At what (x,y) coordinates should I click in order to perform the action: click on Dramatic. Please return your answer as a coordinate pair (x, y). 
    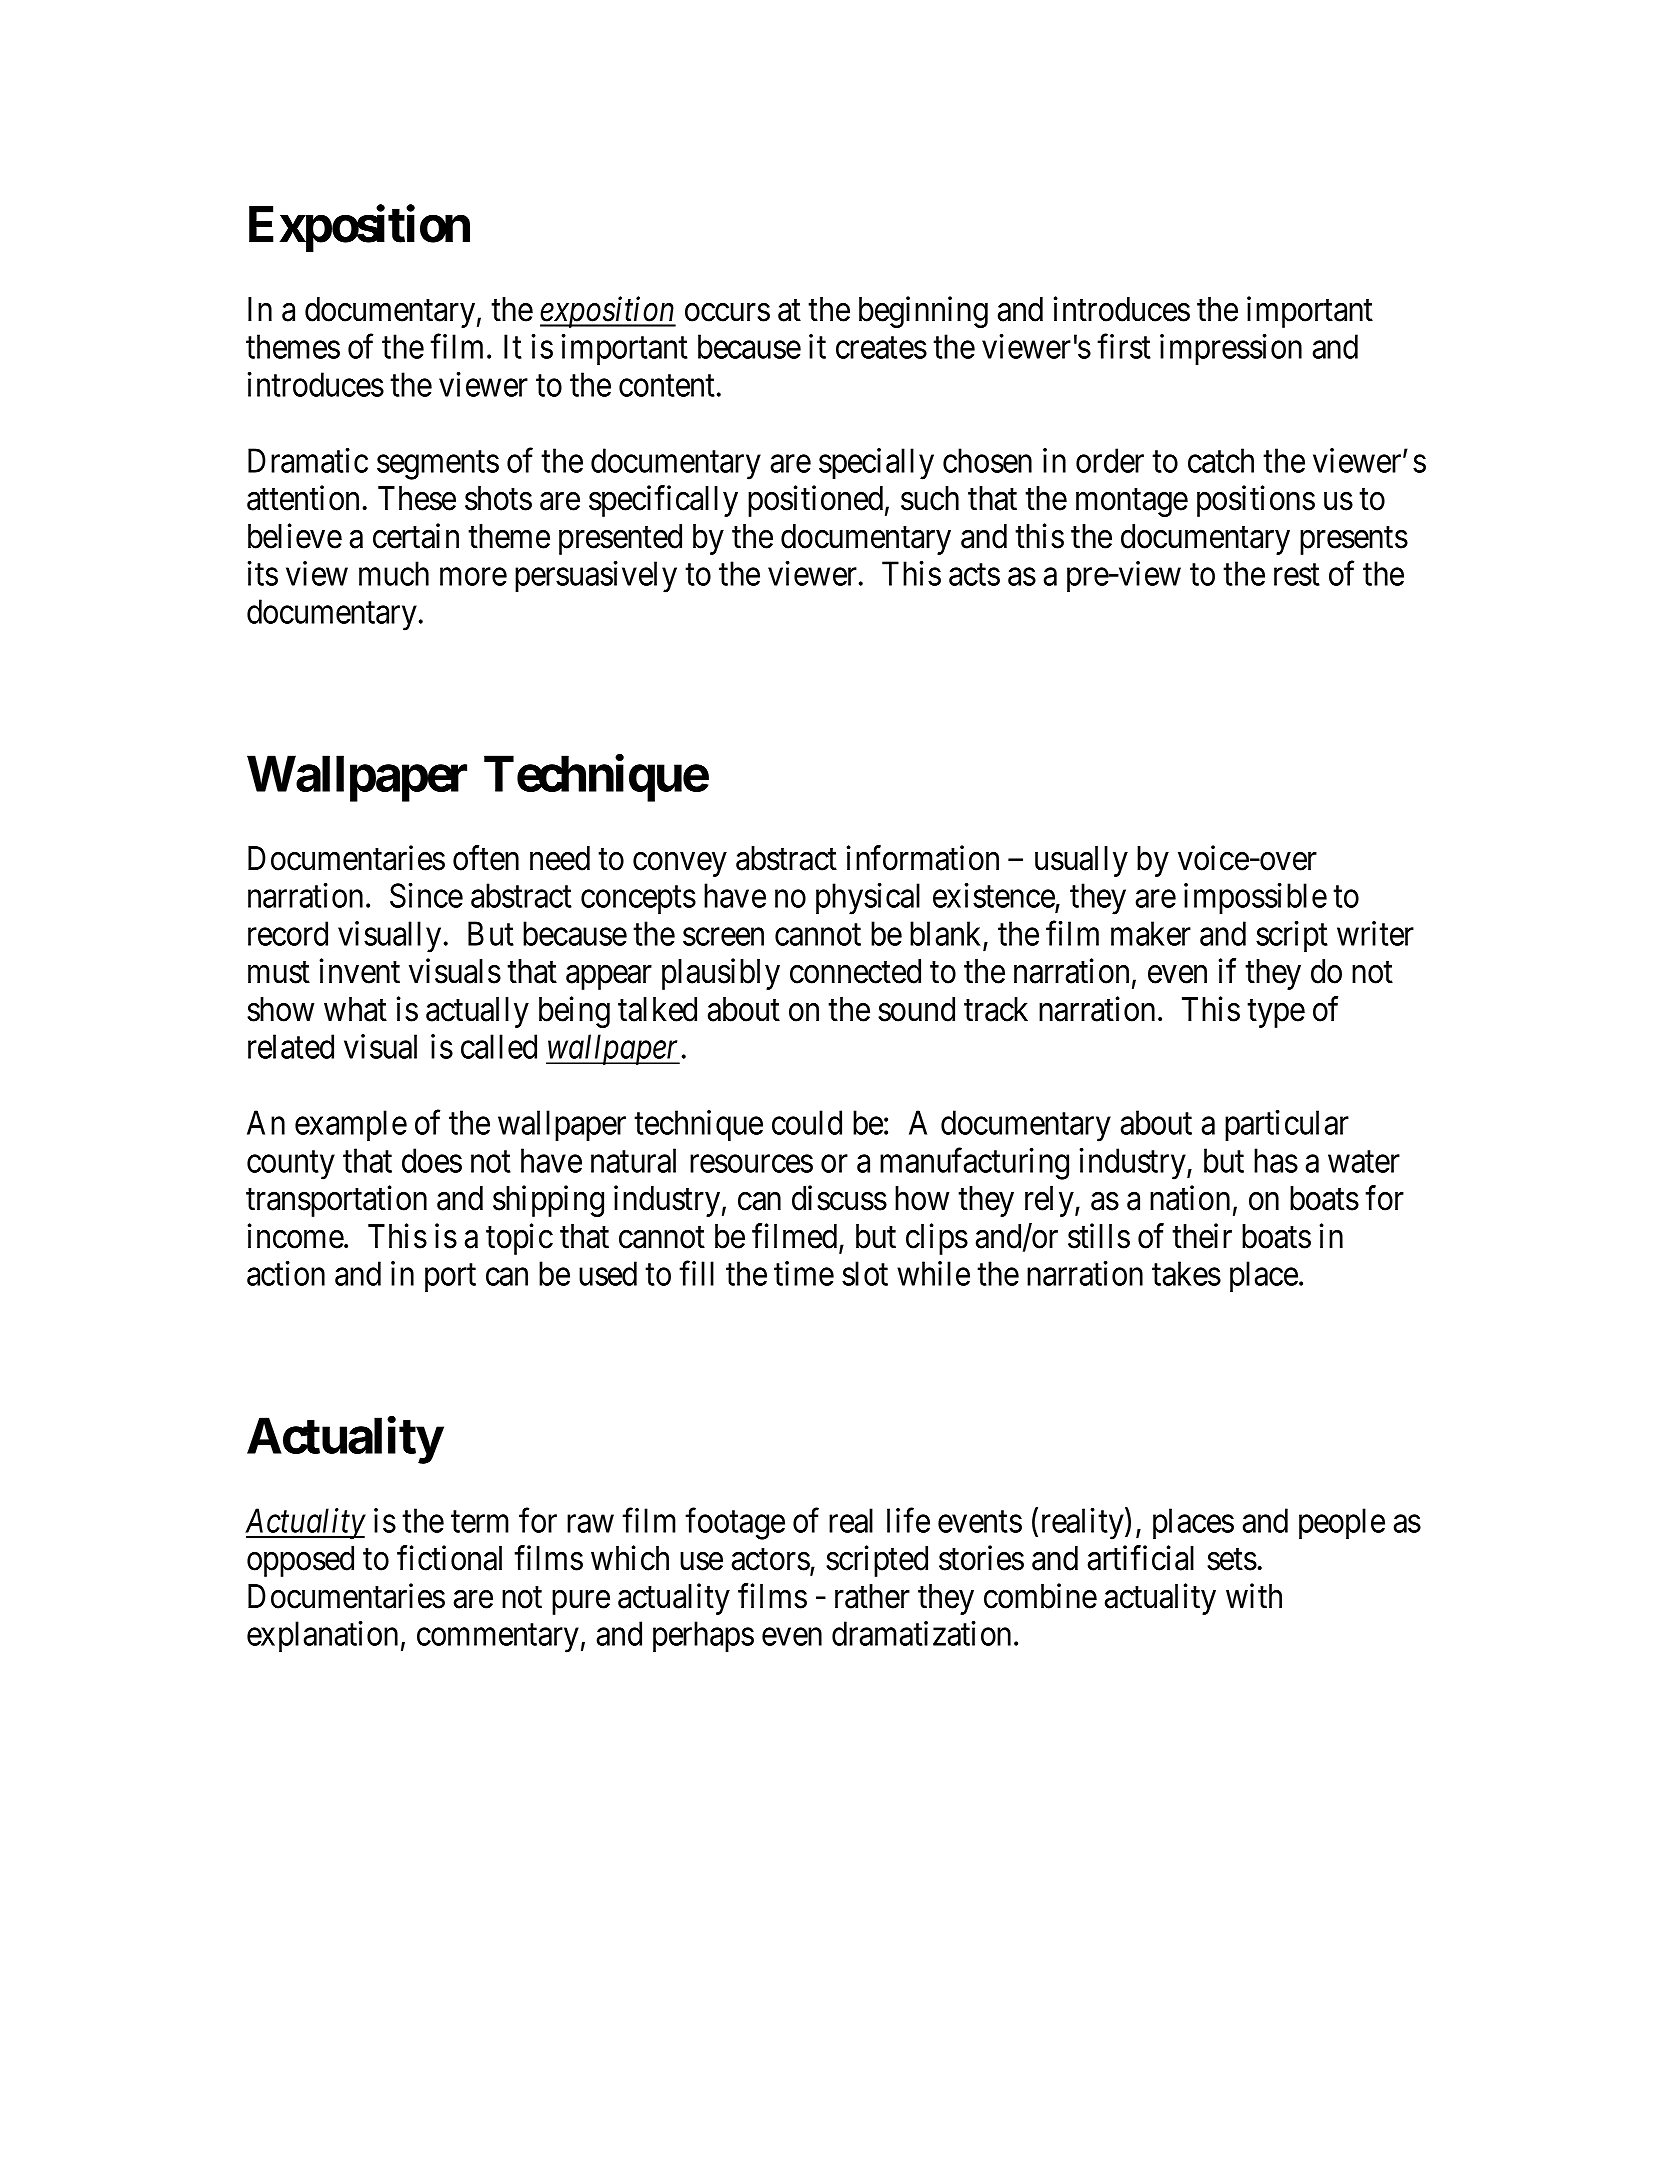
    Looking at the image, I should click on (308, 460).
